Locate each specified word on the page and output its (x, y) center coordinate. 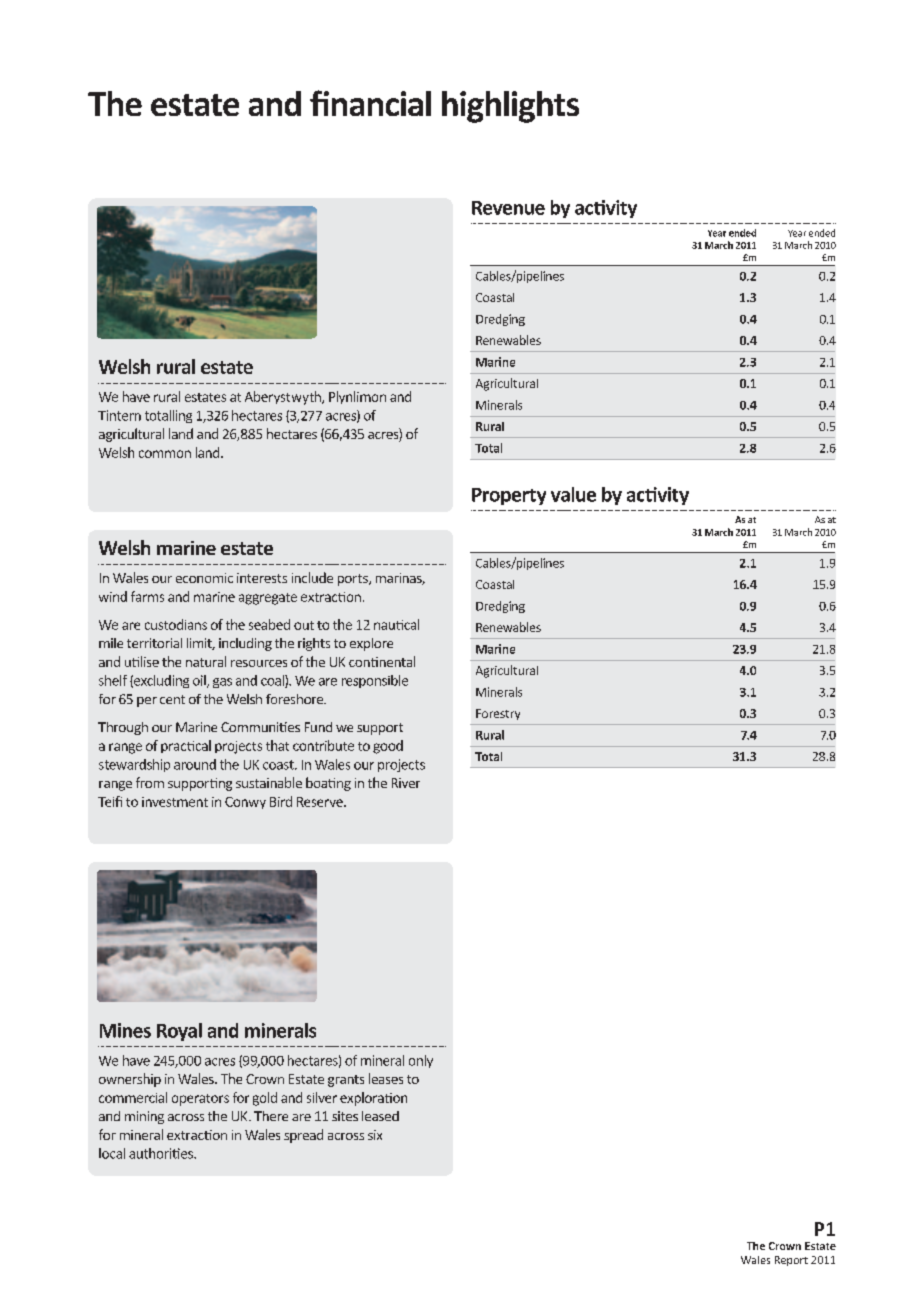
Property (509, 496)
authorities (162, 1153)
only (421, 1061)
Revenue (508, 208)
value (573, 494)
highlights (510, 107)
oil (200, 681)
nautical (396, 624)
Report (791, 1261)
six (375, 1135)
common (165, 454)
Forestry (498, 714)
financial (370, 103)
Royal (179, 1032)
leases (386, 1078)
